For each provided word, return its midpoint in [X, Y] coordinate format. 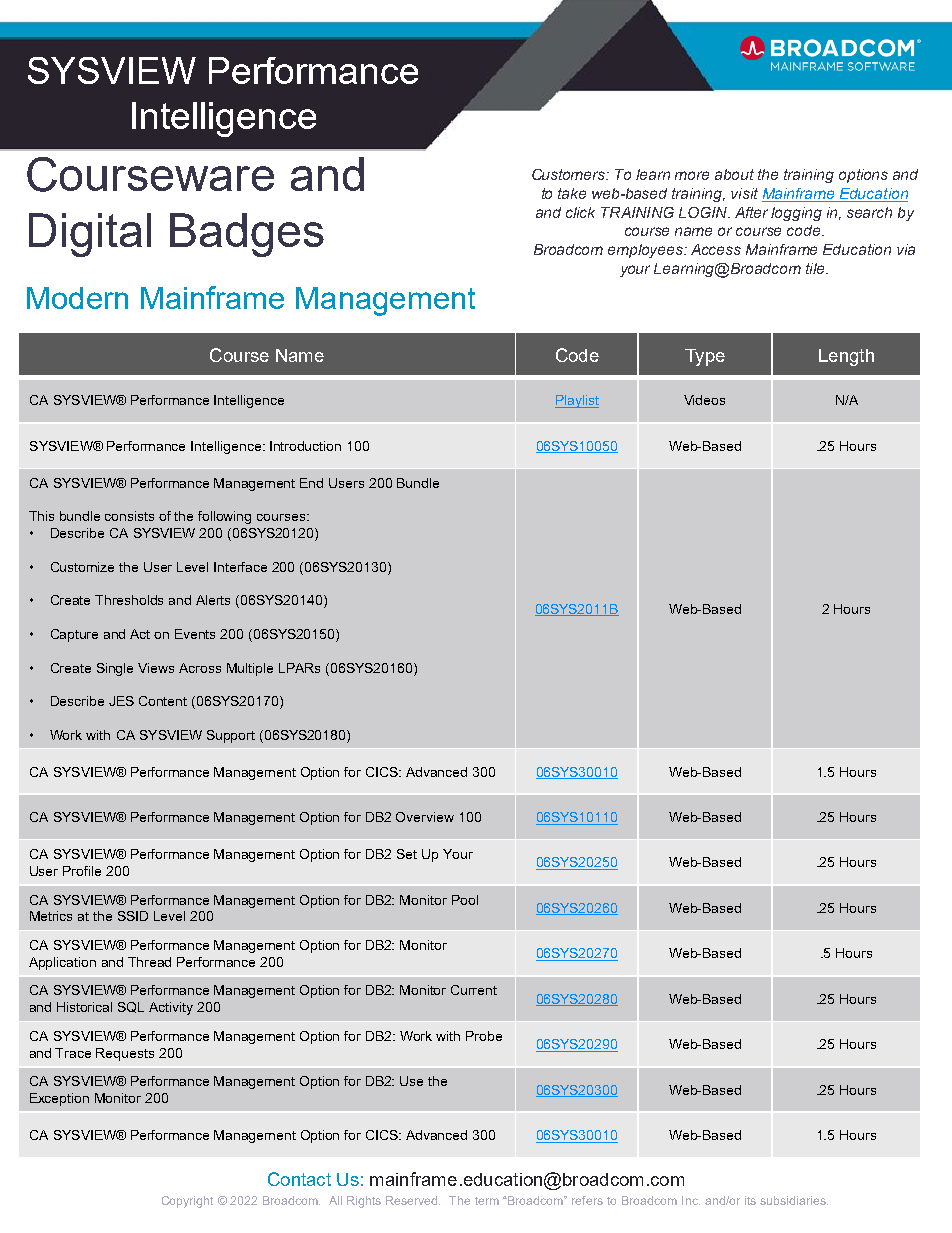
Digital [90, 235]
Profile [82, 871]
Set [407, 854]
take [572, 193]
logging [796, 214]
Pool [465, 900]
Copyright [187, 1202]
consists [129, 516]
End [311, 483]
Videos [704, 400]
